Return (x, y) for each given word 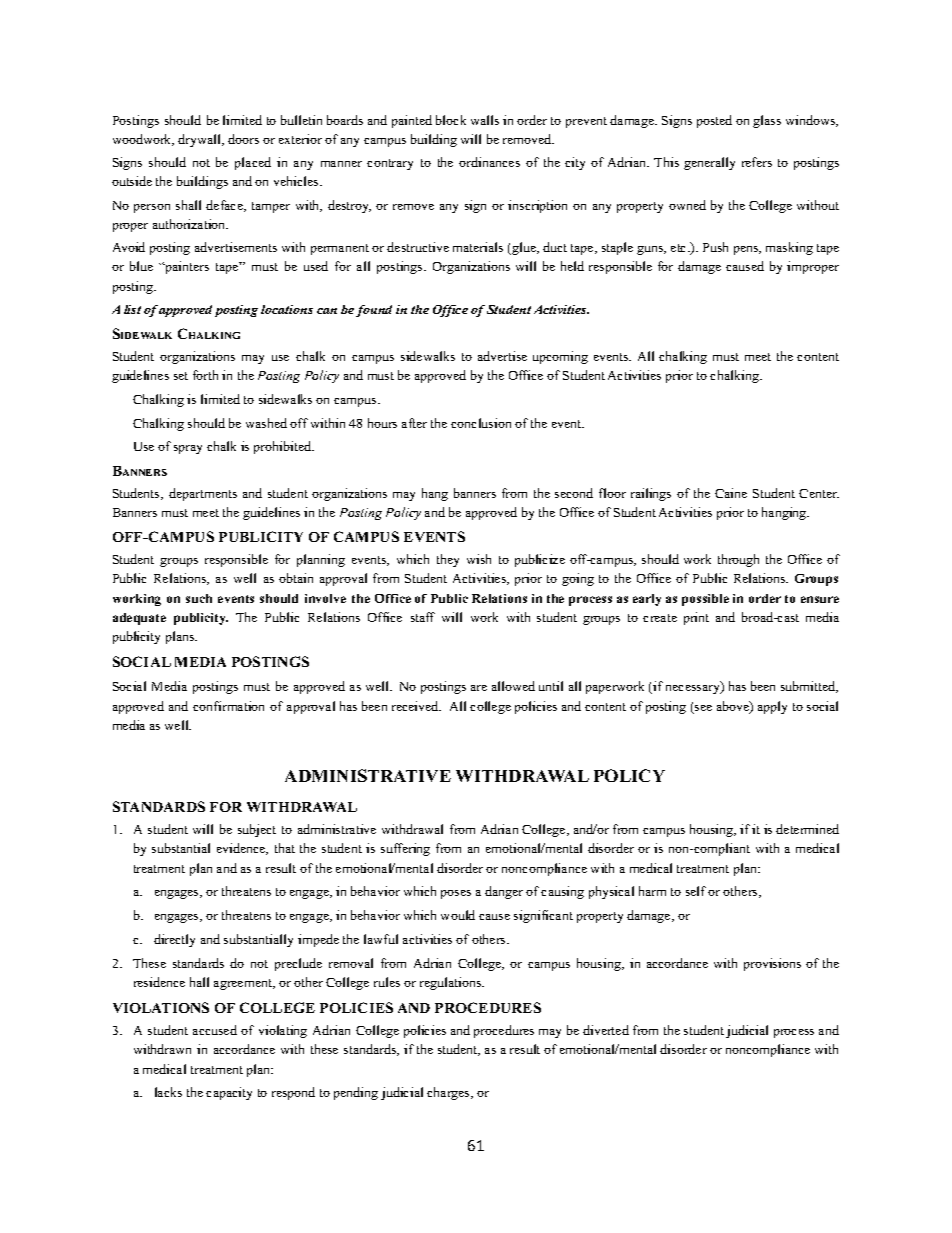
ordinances (489, 162)
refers (757, 162)
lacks (168, 1092)
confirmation (228, 706)
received (416, 706)
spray (188, 449)
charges (449, 1093)
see (702, 709)
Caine (731, 493)
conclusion (481, 423)
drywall (201, 140)
